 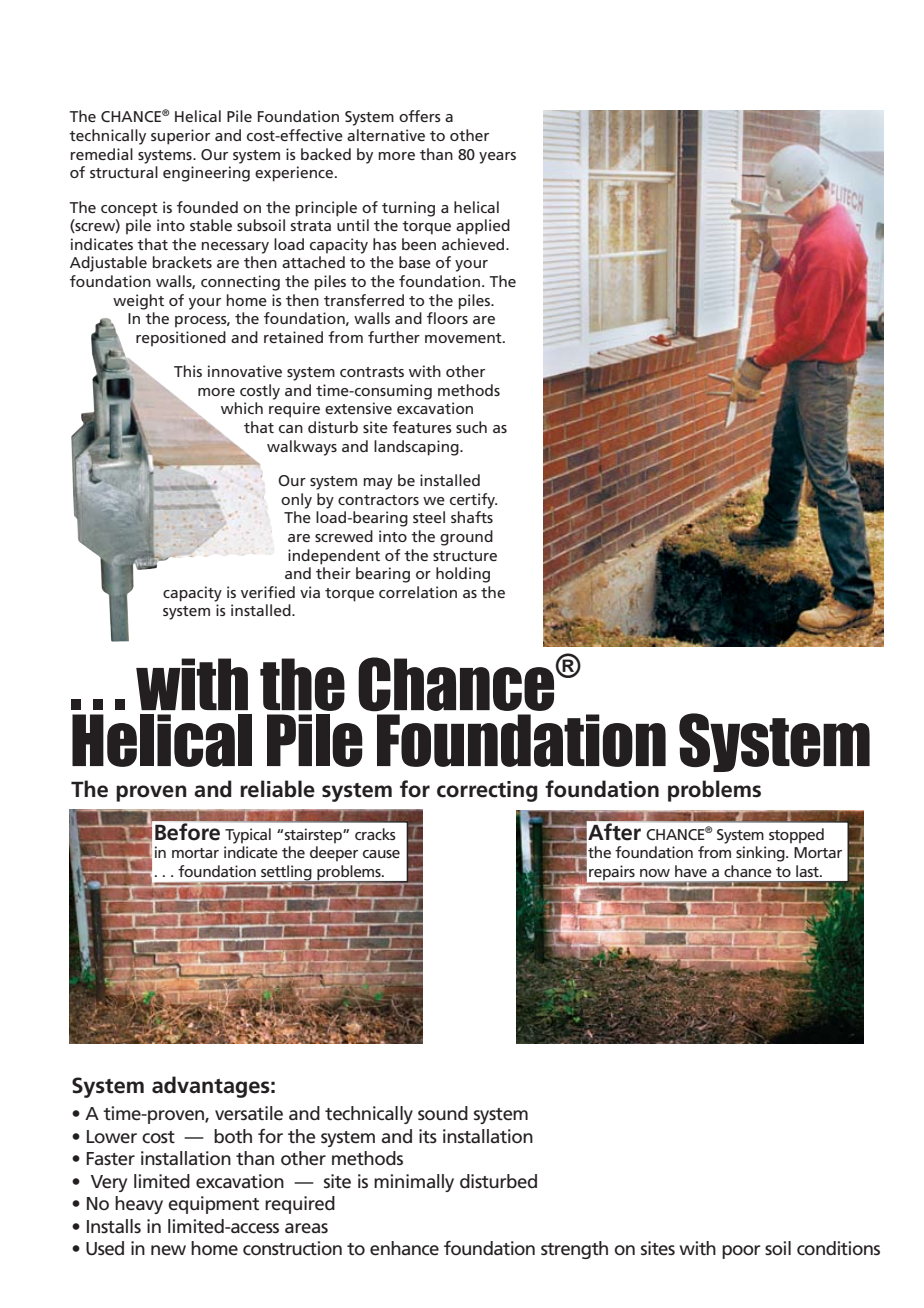 What do you see at coordinates (471, 427) in the screenshot?
I see `such` at bounding box center [471, 427].
